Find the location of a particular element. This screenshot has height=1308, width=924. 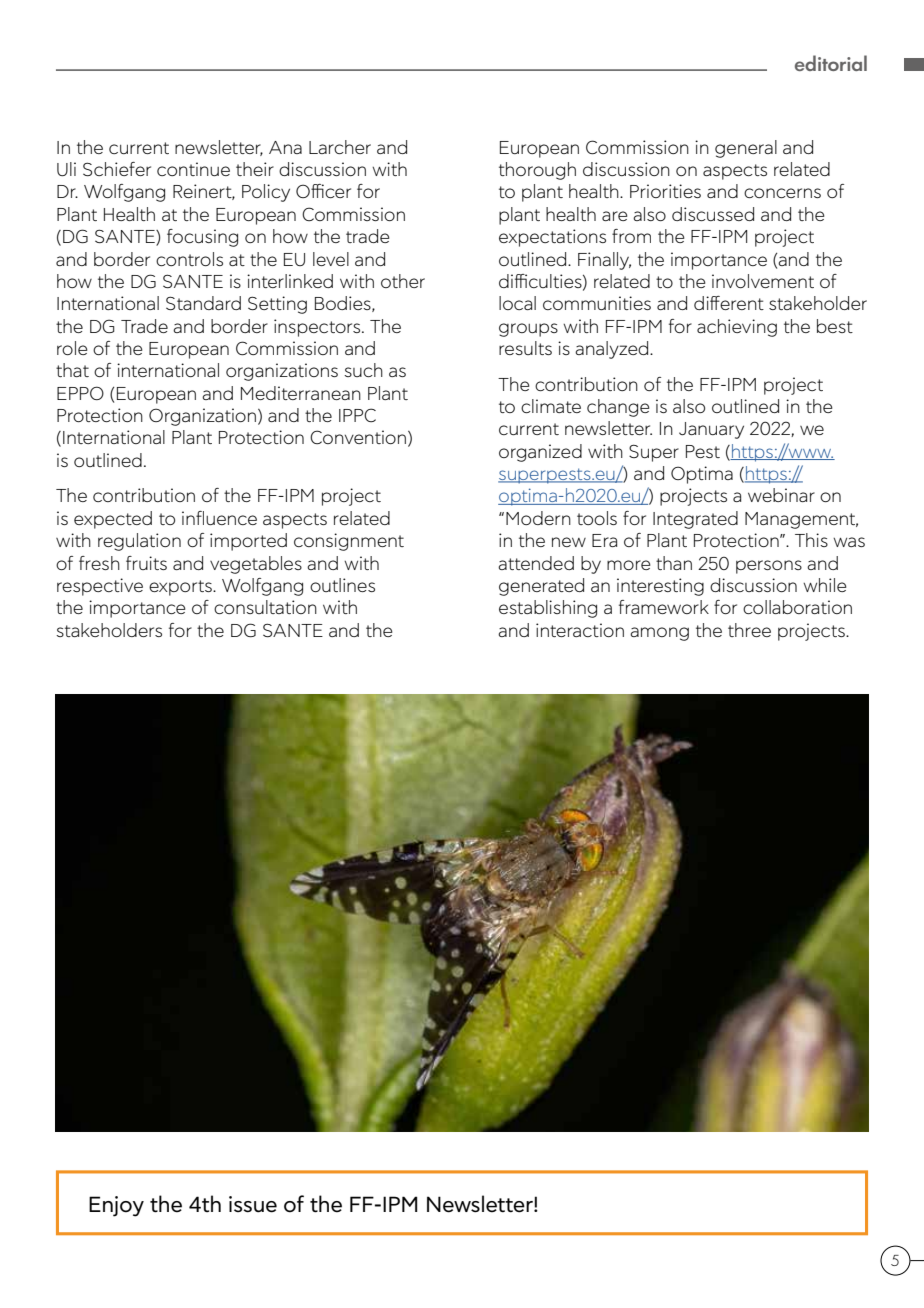

Enjoy is located at coordinates (116, 1206).
